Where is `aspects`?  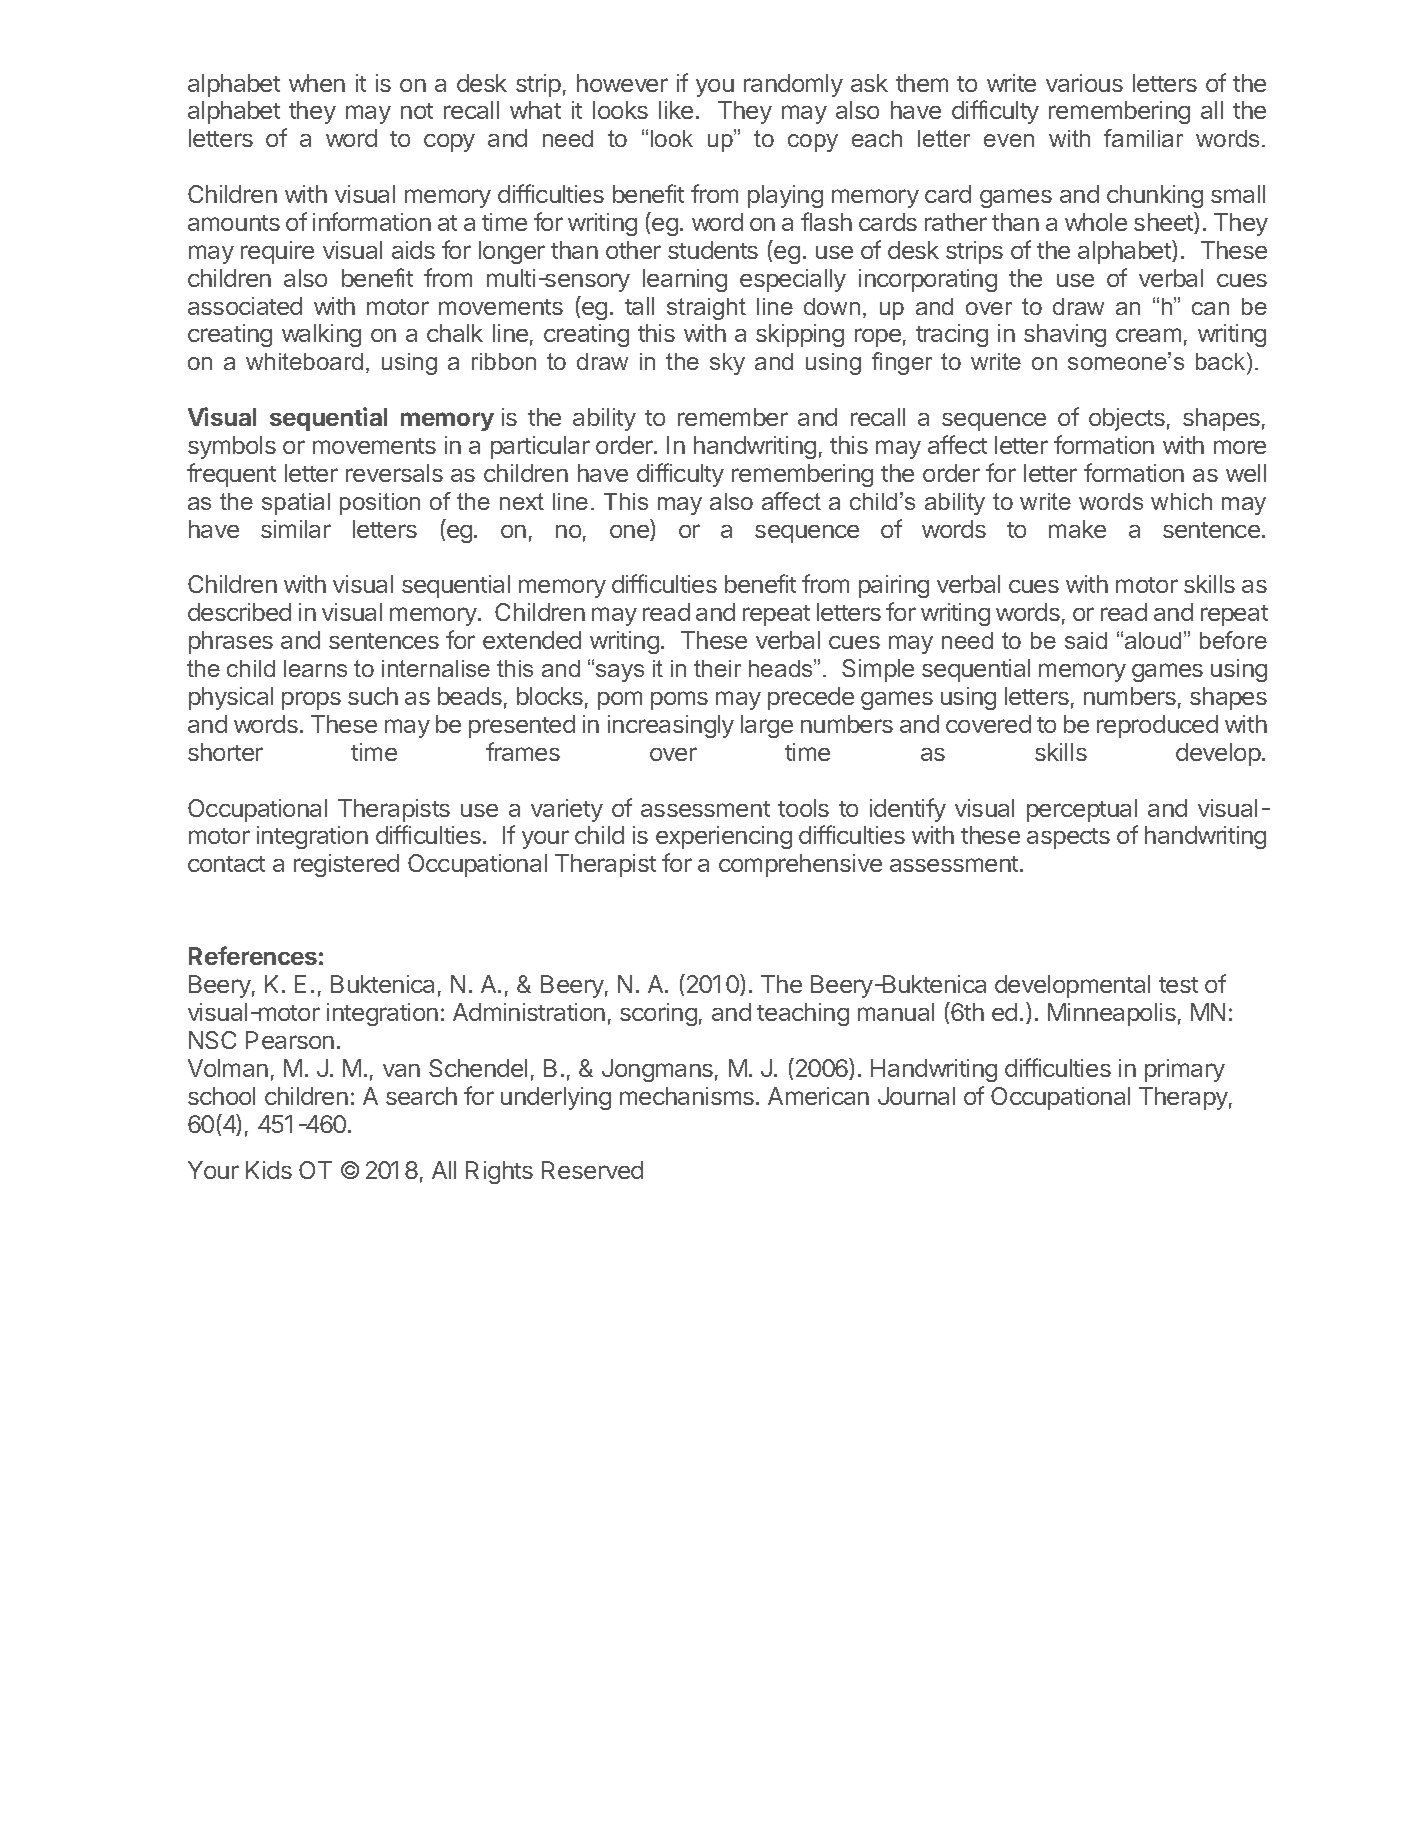 aspects is located at coordinates (1068, 838).
